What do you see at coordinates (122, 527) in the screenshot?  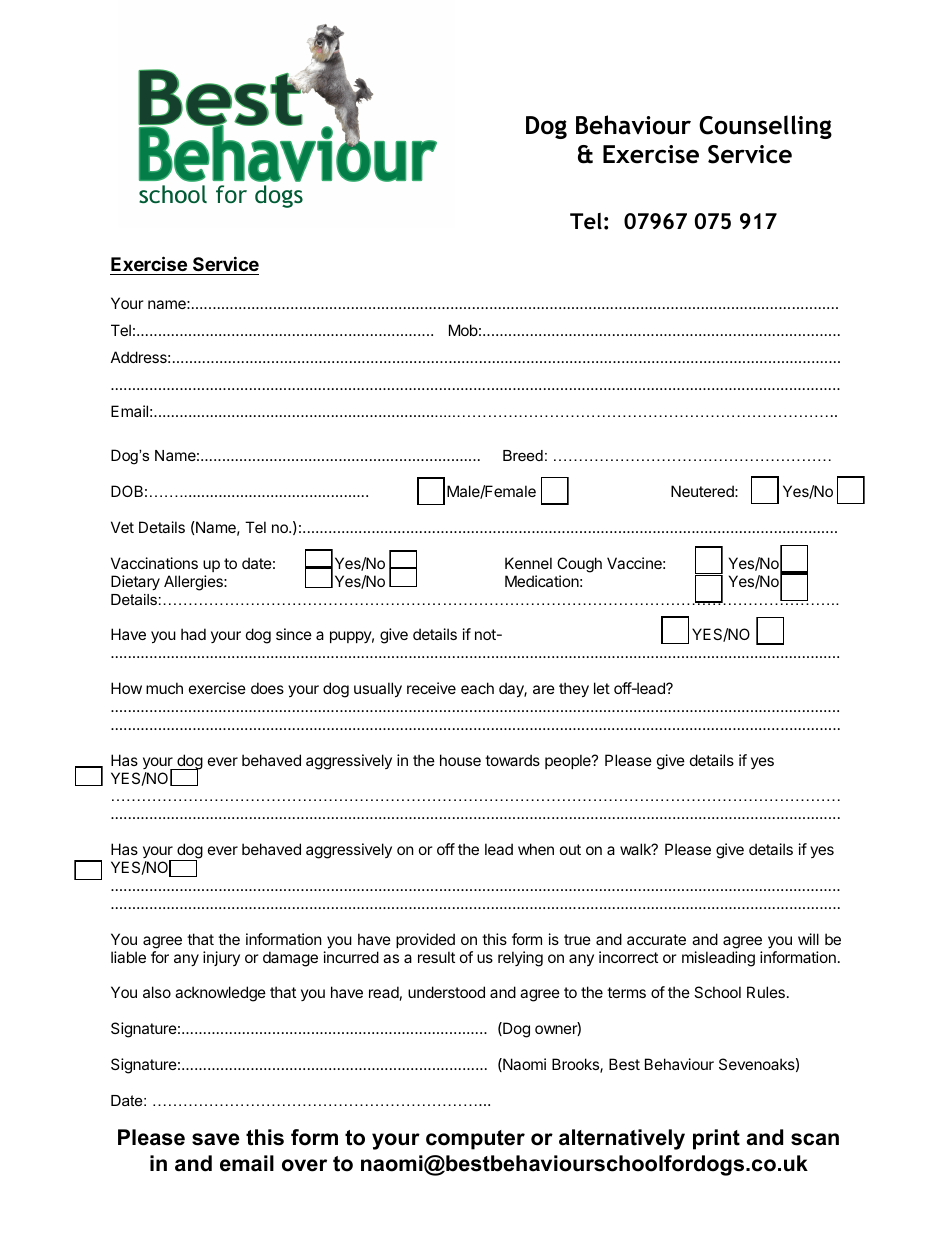 I see `Vet` at bounding box center [122, 527].
